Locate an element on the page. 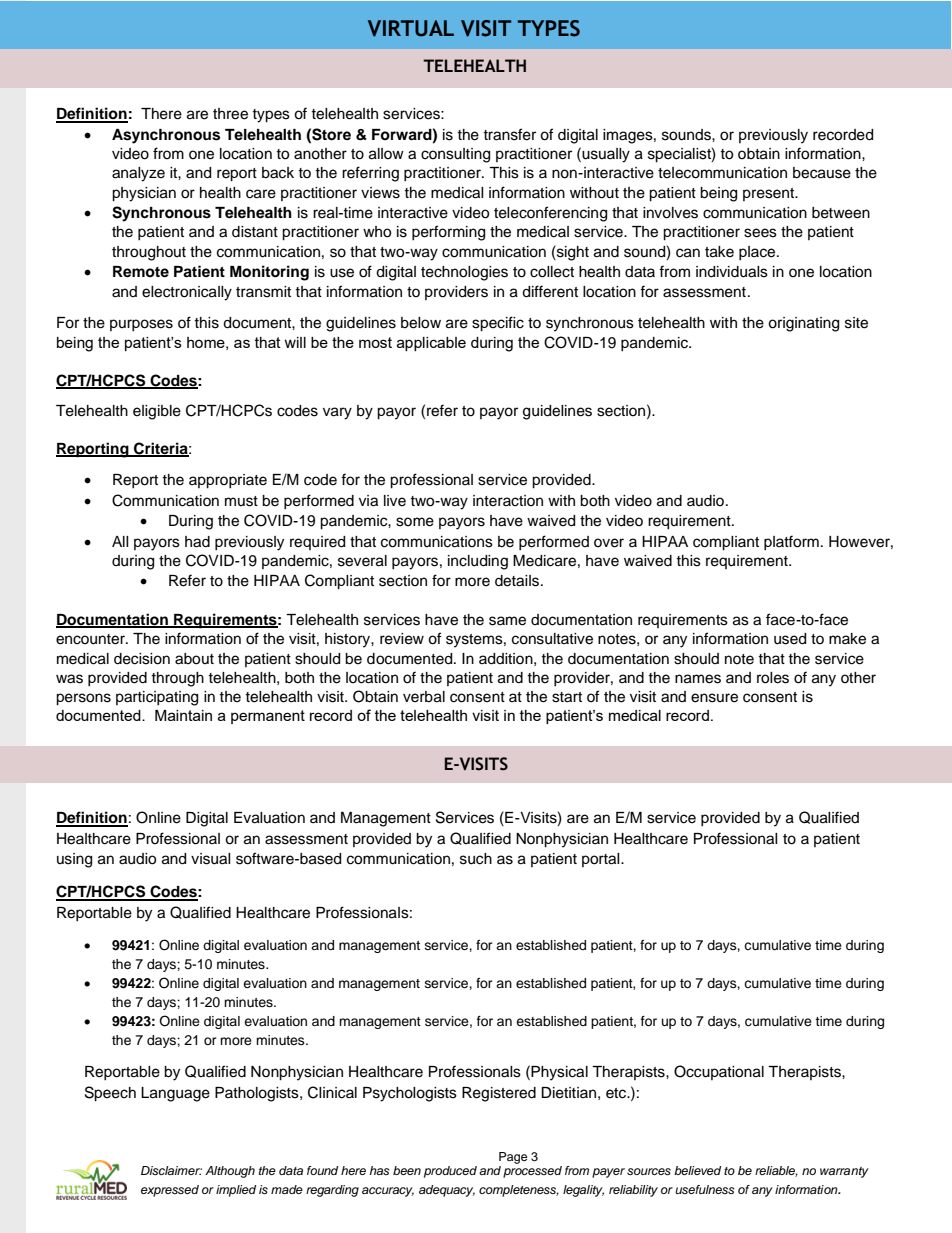  verbal is located at coordinates (424, 697).
